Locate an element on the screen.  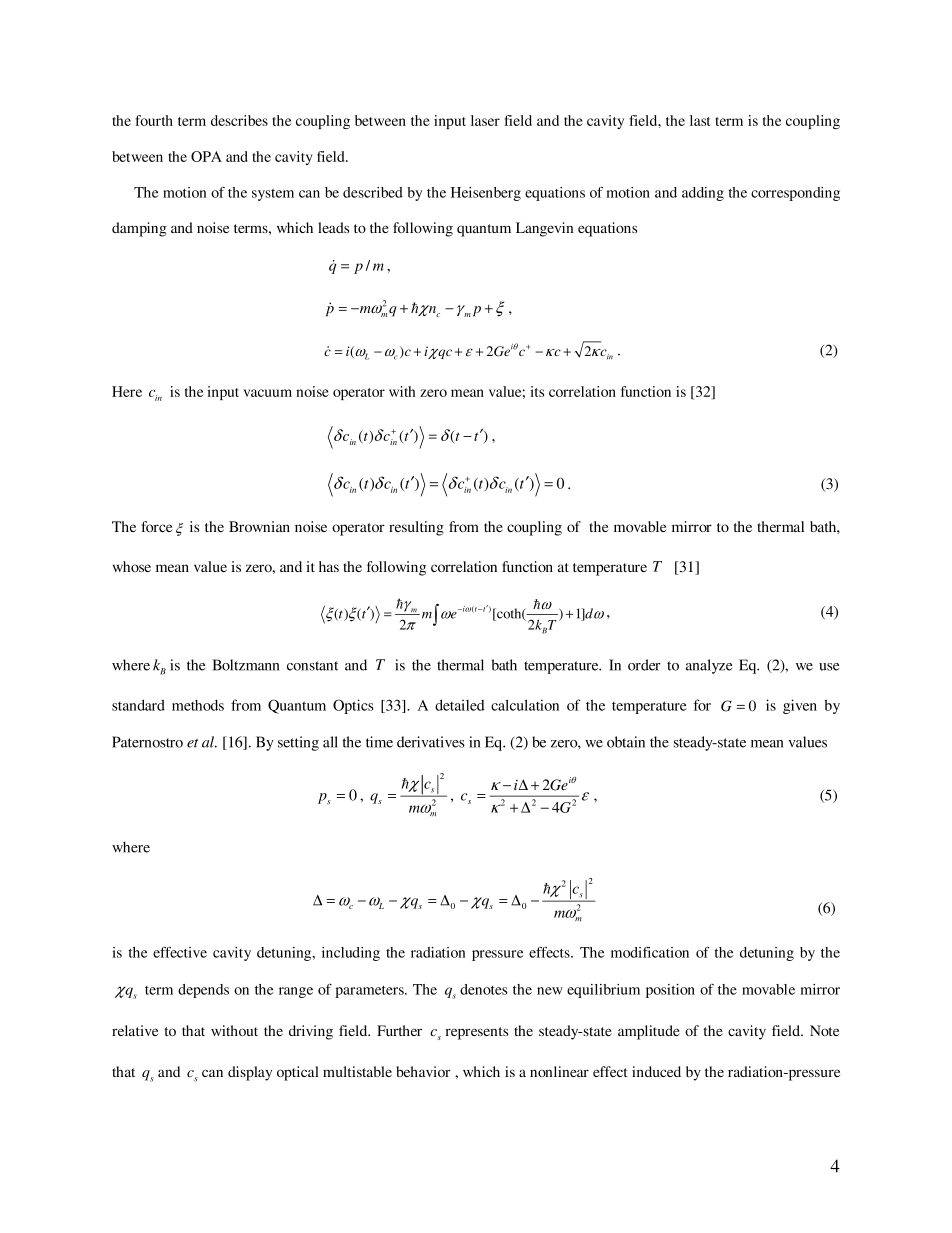
OPA is located at coordinates (206, 156).
